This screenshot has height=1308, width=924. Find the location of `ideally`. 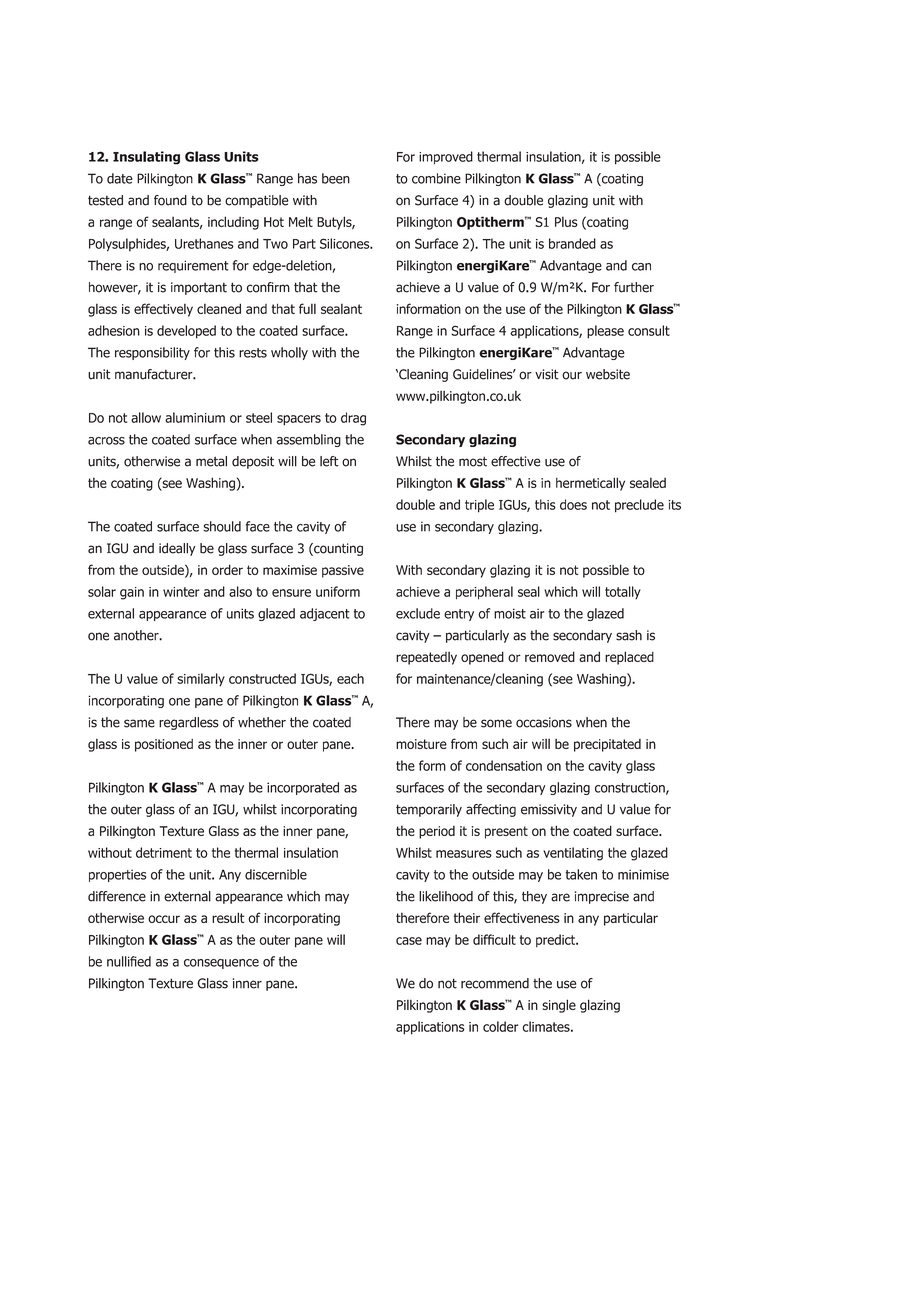

ideally is located at coordinates (177, 549).
